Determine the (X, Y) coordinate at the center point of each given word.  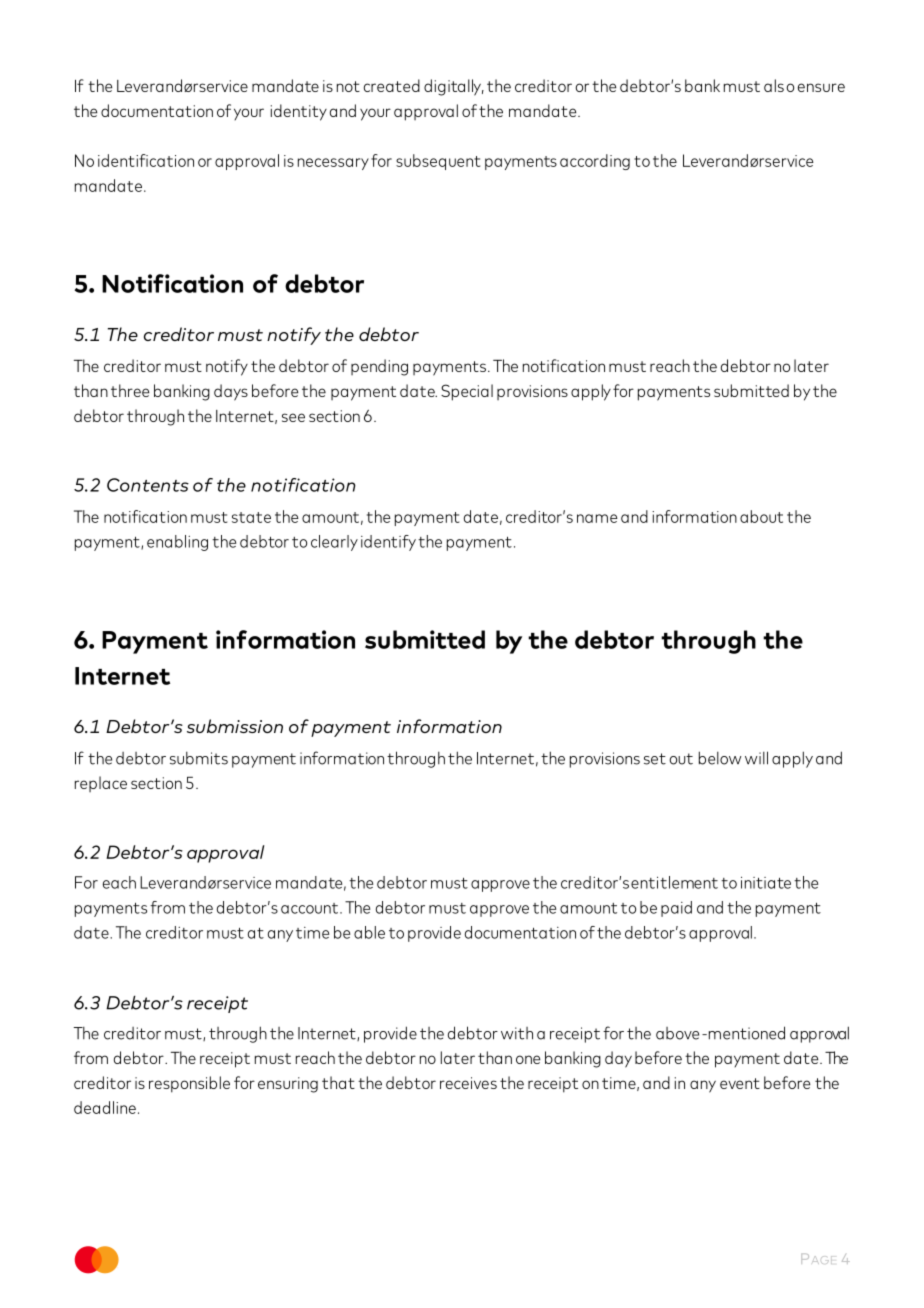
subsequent (438, 162)
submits (199, 758)
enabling (177, 543)
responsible (189, 1084)
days (231, 392)
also (779, 85)
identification (146, 160)
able (369, 932)
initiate (766, 883)
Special (467, 392)
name (597, 518)
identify (388, 543)
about (761, 516)
